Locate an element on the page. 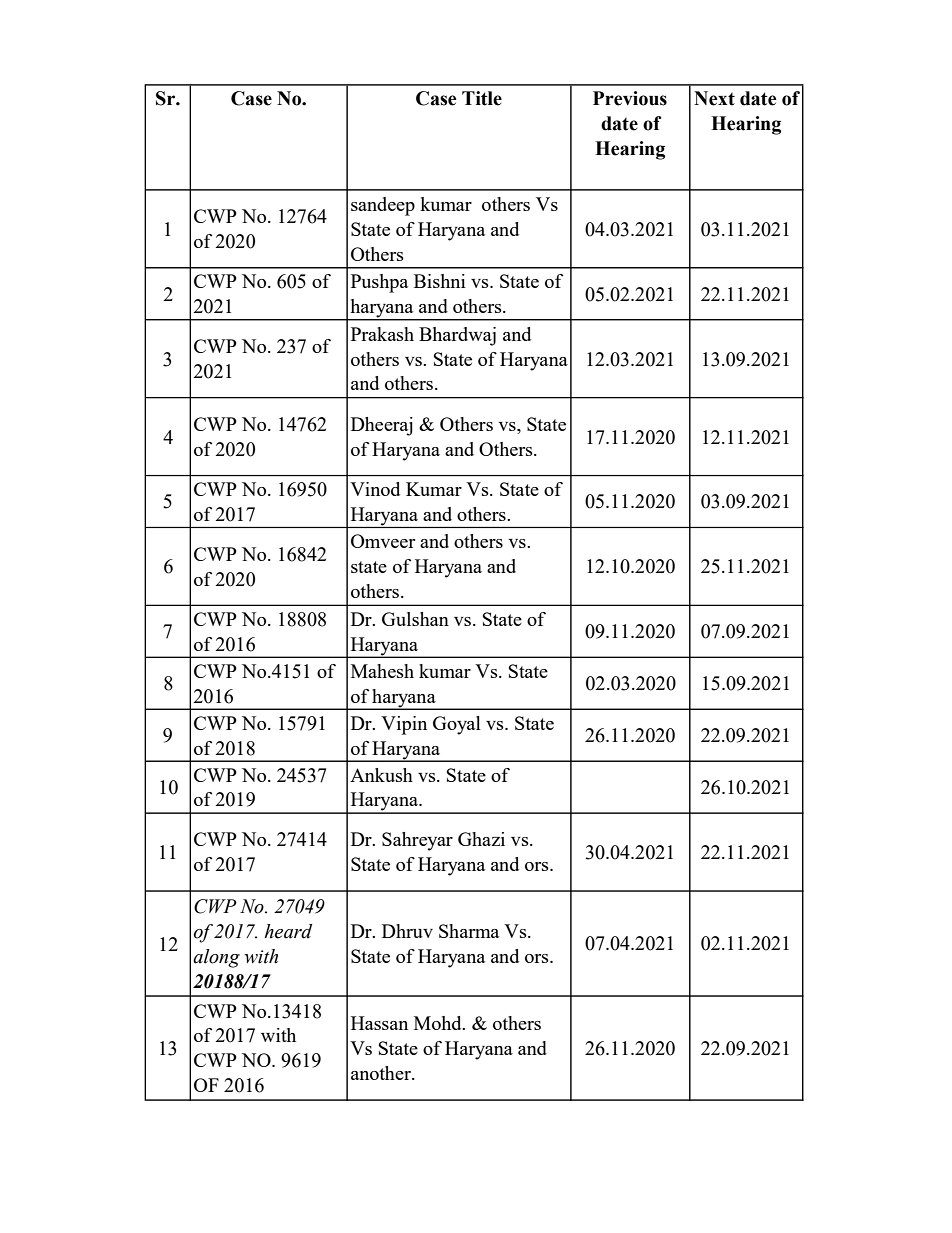 The height and width of the image is (1233, 952). heard is located at coordinates (288, 931).
